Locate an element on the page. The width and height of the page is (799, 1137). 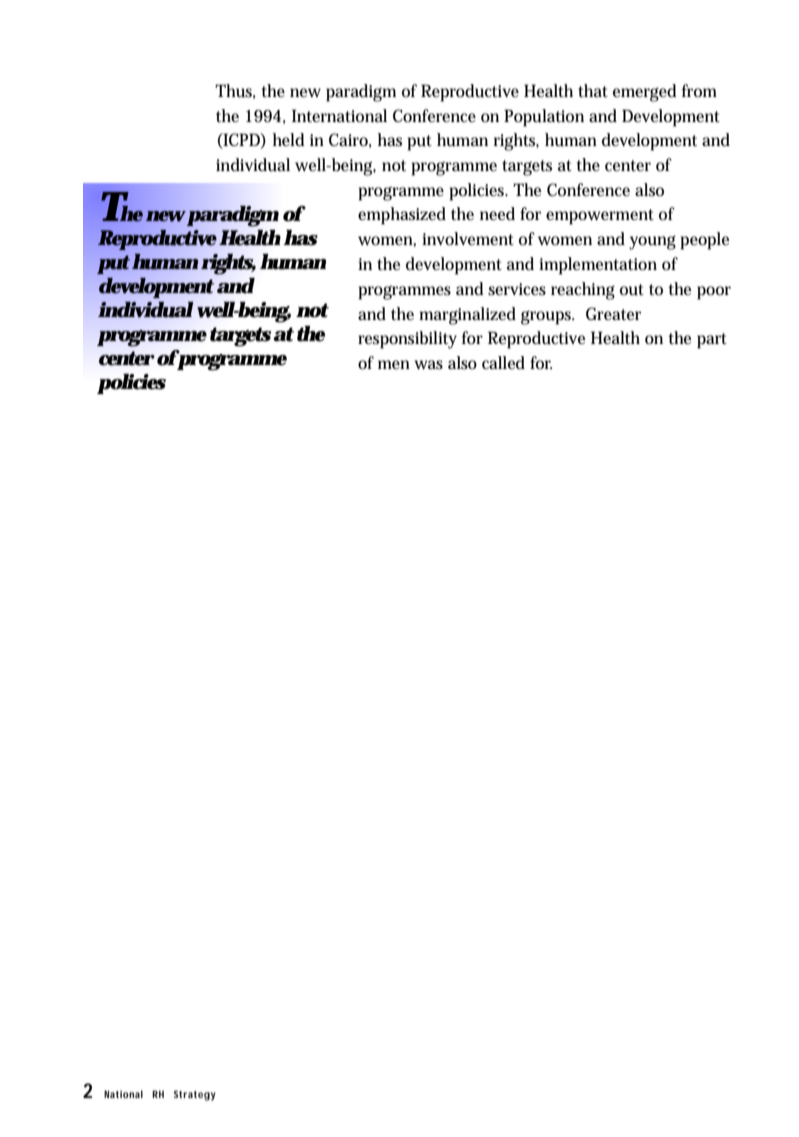
groups is located at coordinates (547, 317).
